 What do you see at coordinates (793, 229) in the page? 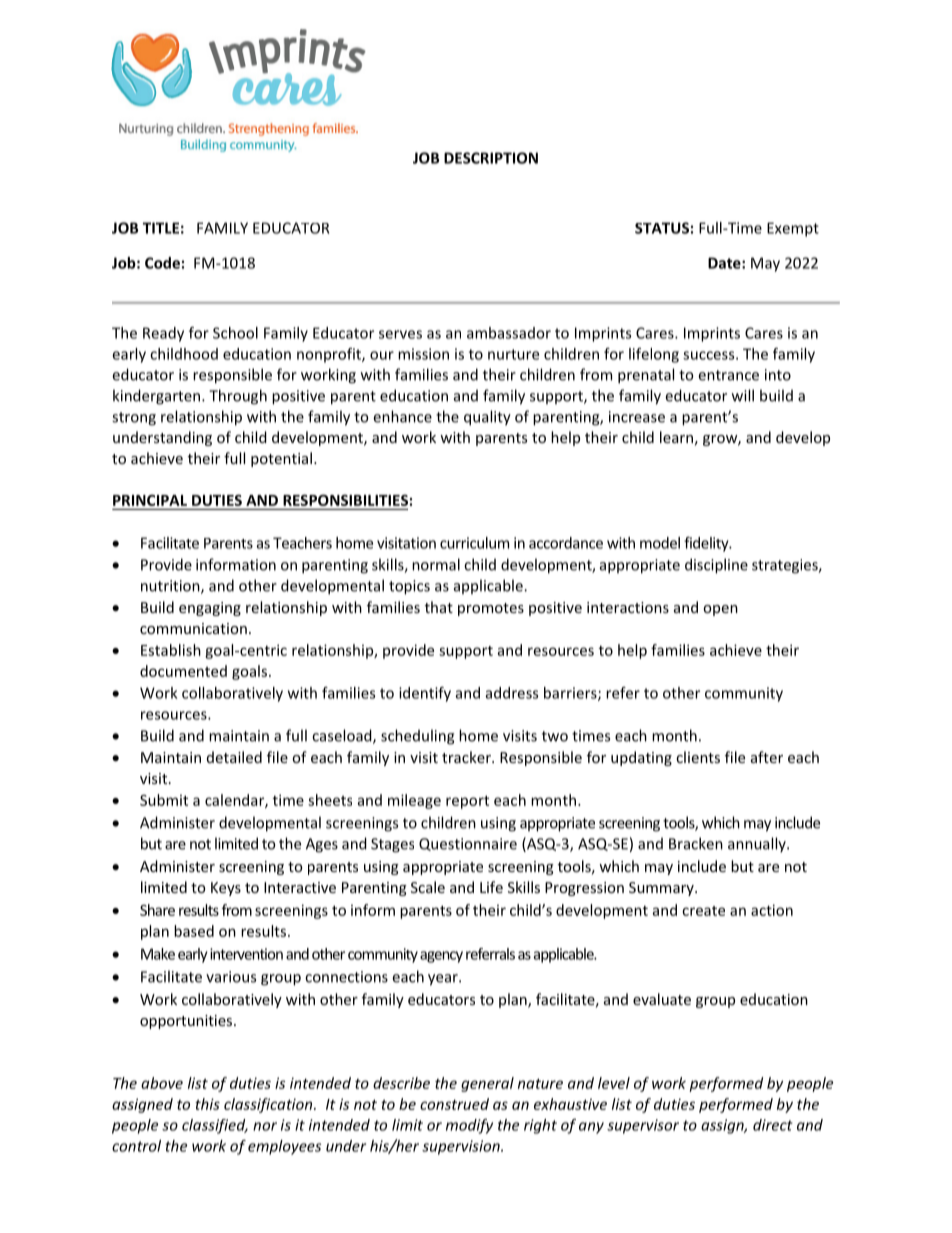
I see `Exempt` at bounding box center [793, 229].
